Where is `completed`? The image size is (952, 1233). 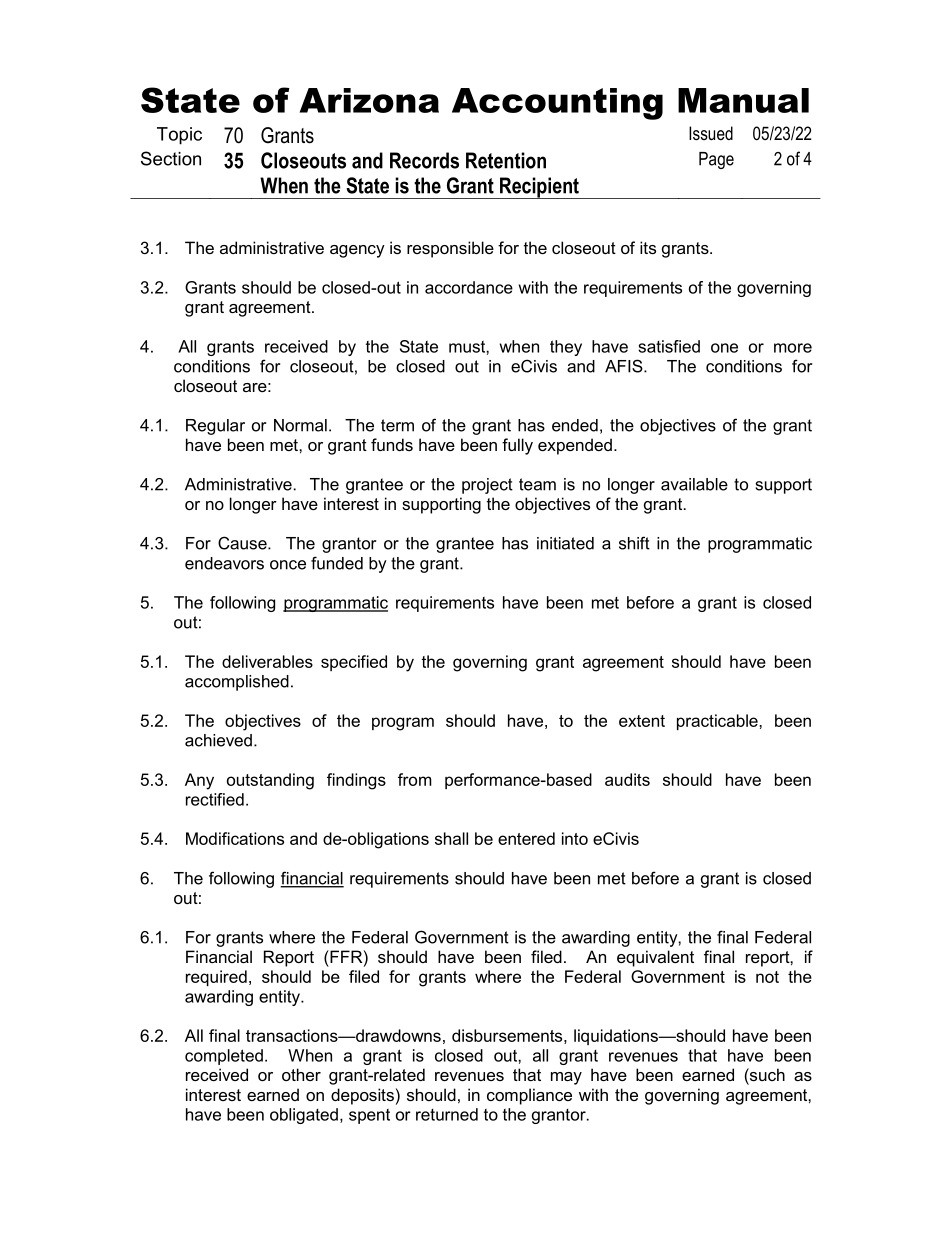 completed is located at coordinates (224, 1057).
